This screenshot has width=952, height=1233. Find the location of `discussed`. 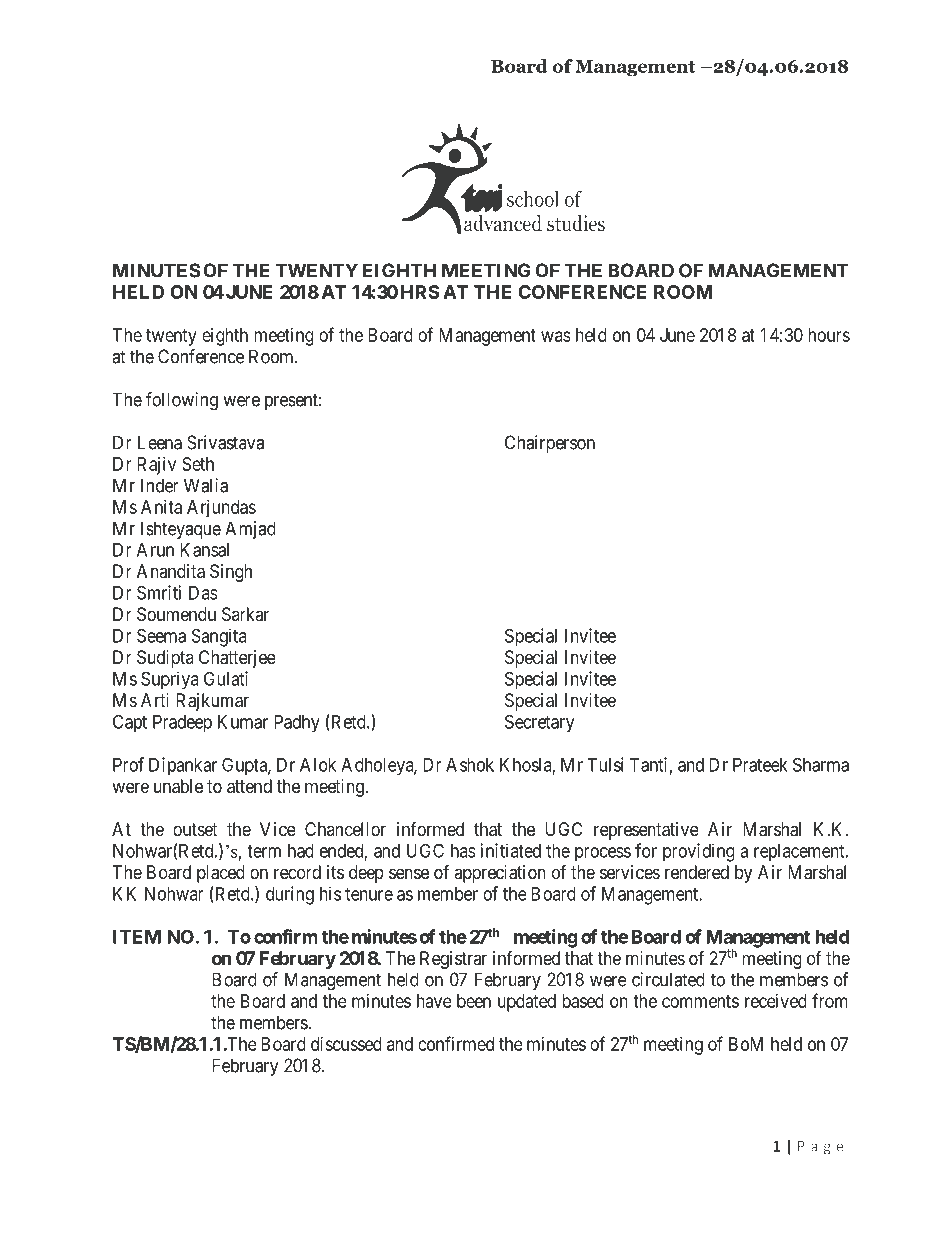

discussed is located at coordinates (346, 1044).
